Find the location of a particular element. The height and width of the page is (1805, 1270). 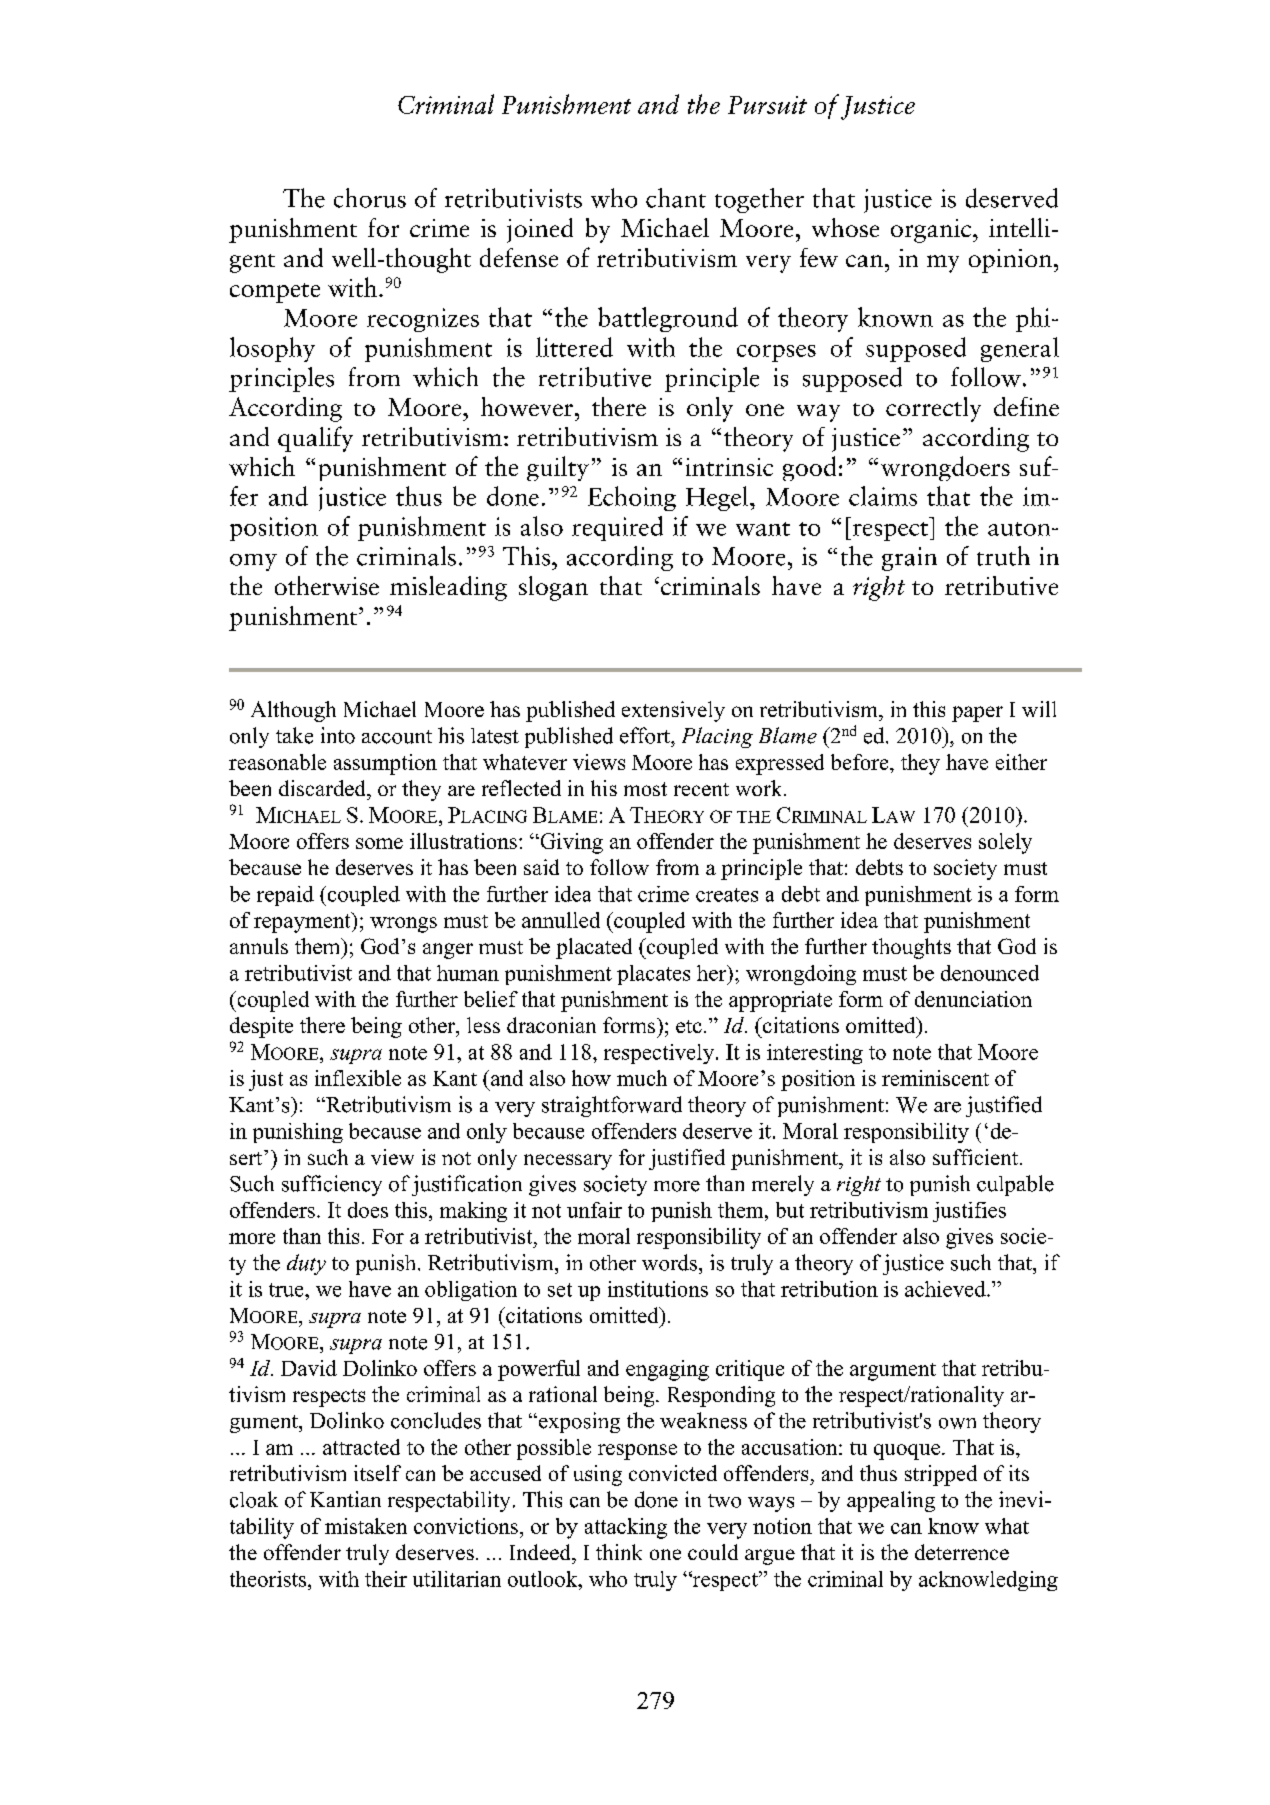

qualify is located at coordinates (315, 439).
